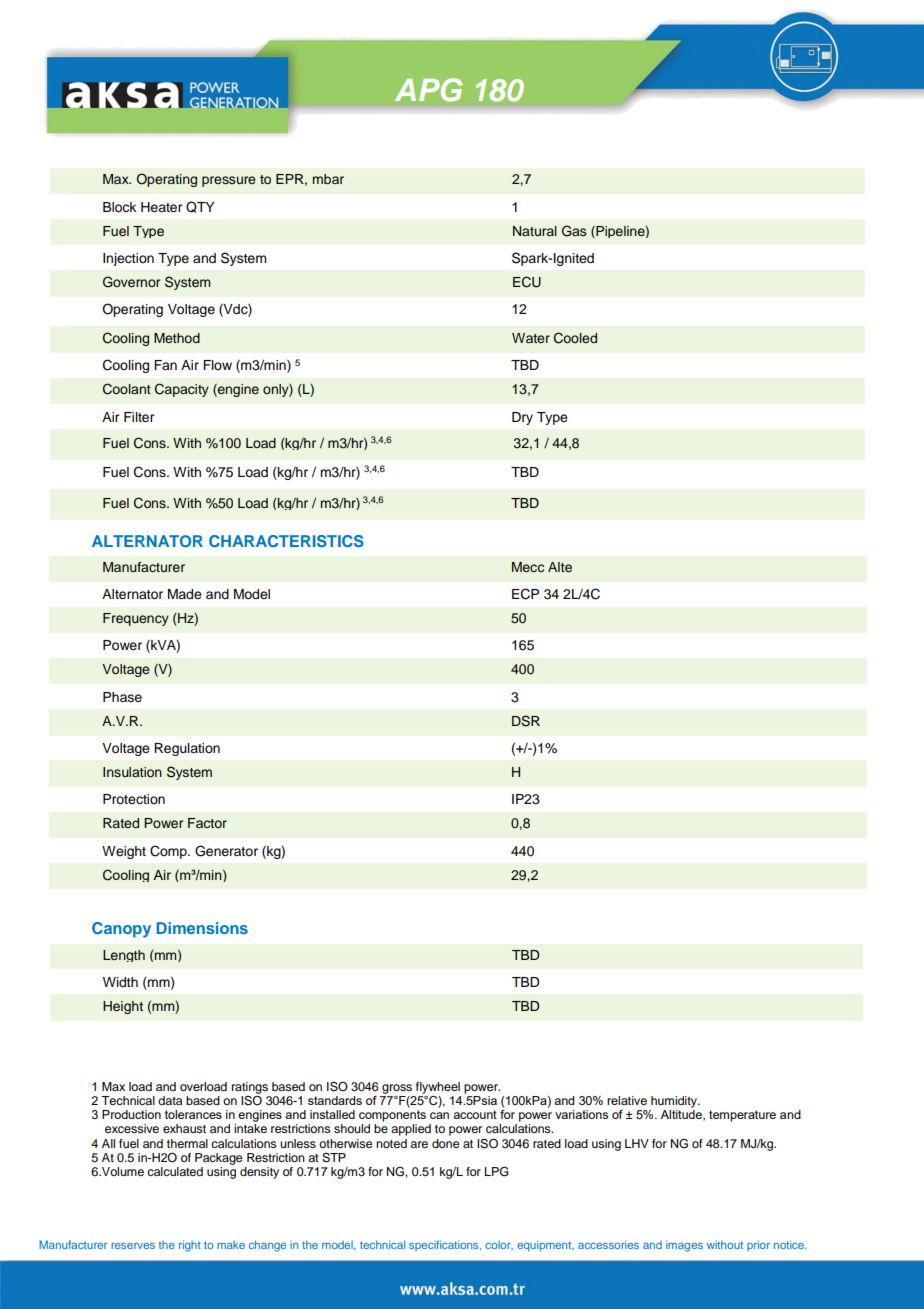 This screenshot has height=1309, width=924. What do you see at coordinates (684, 1246) in the screenshot?
I see `images` at bounding box center [684, 1246].
